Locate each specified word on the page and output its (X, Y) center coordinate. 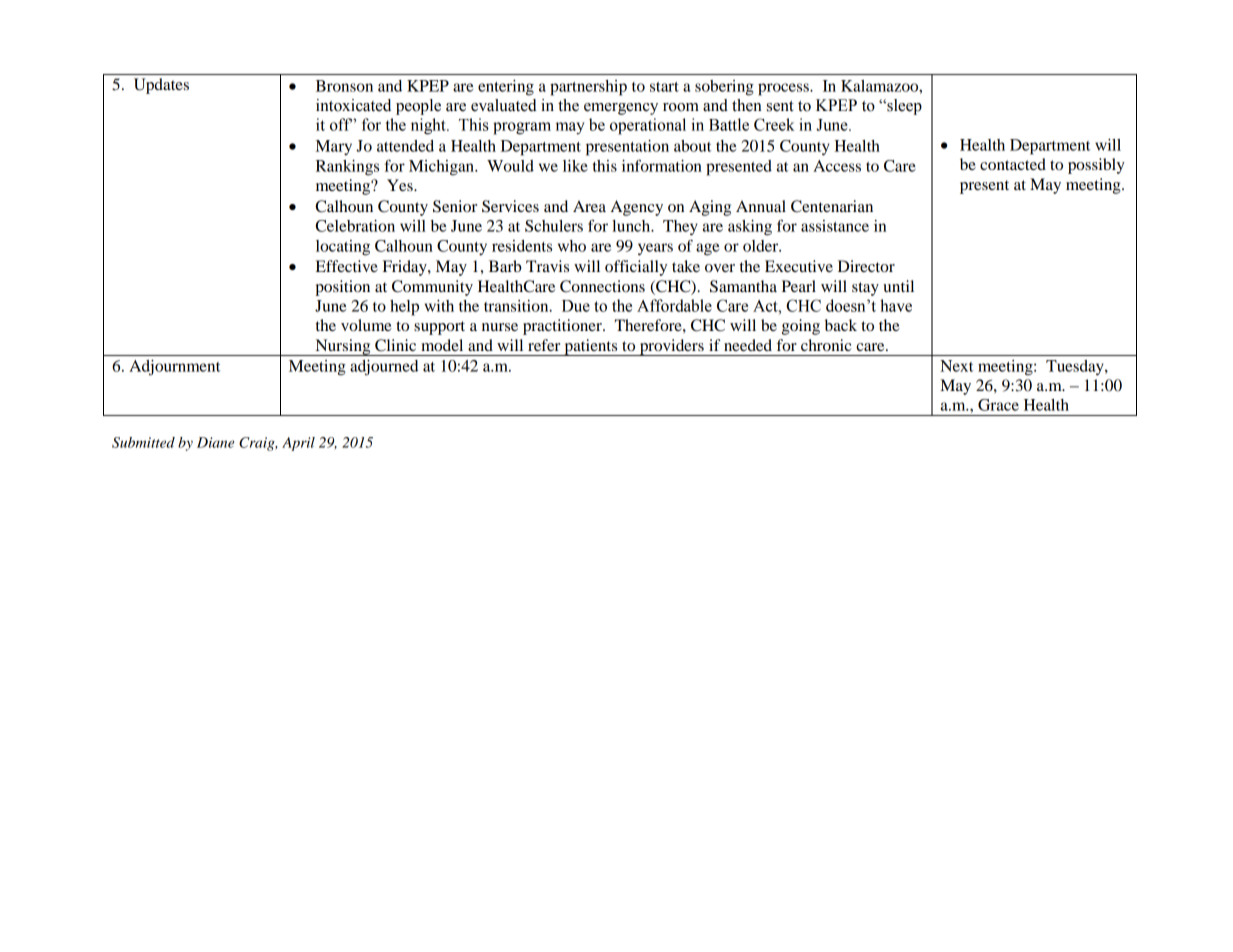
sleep (903, 107)
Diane (215, 442)
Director (866, 266)
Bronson (344, 86)
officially (636, 268)
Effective (347, 266)
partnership (588, 88)
